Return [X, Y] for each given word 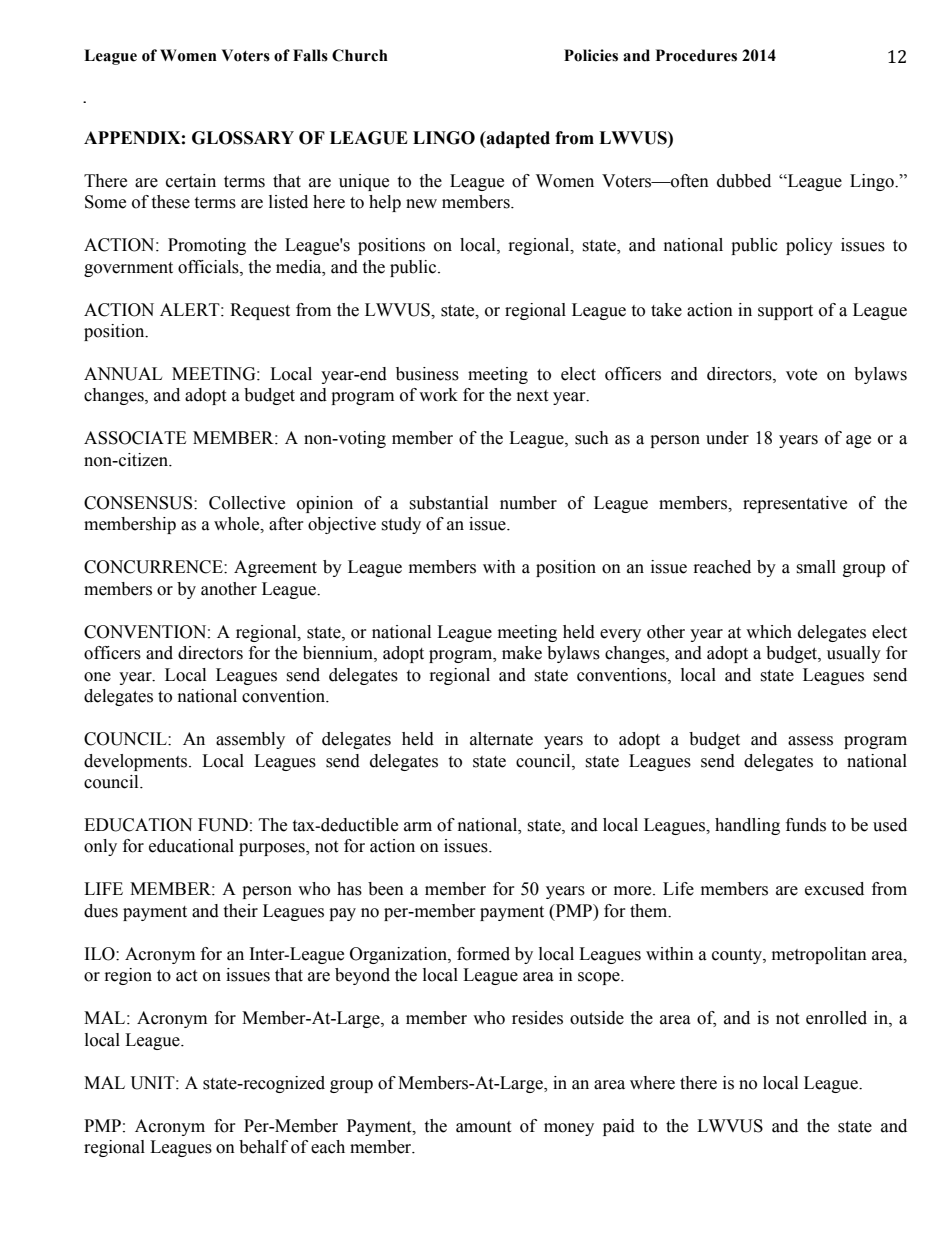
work [438, 395]
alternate [501, 739]
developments [137, 762]
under [727, 438]
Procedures [696, 55]
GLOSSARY [243, 138]
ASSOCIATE [135, 438]
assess [810, 741]
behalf [263, 1147]
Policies [591, 55]
